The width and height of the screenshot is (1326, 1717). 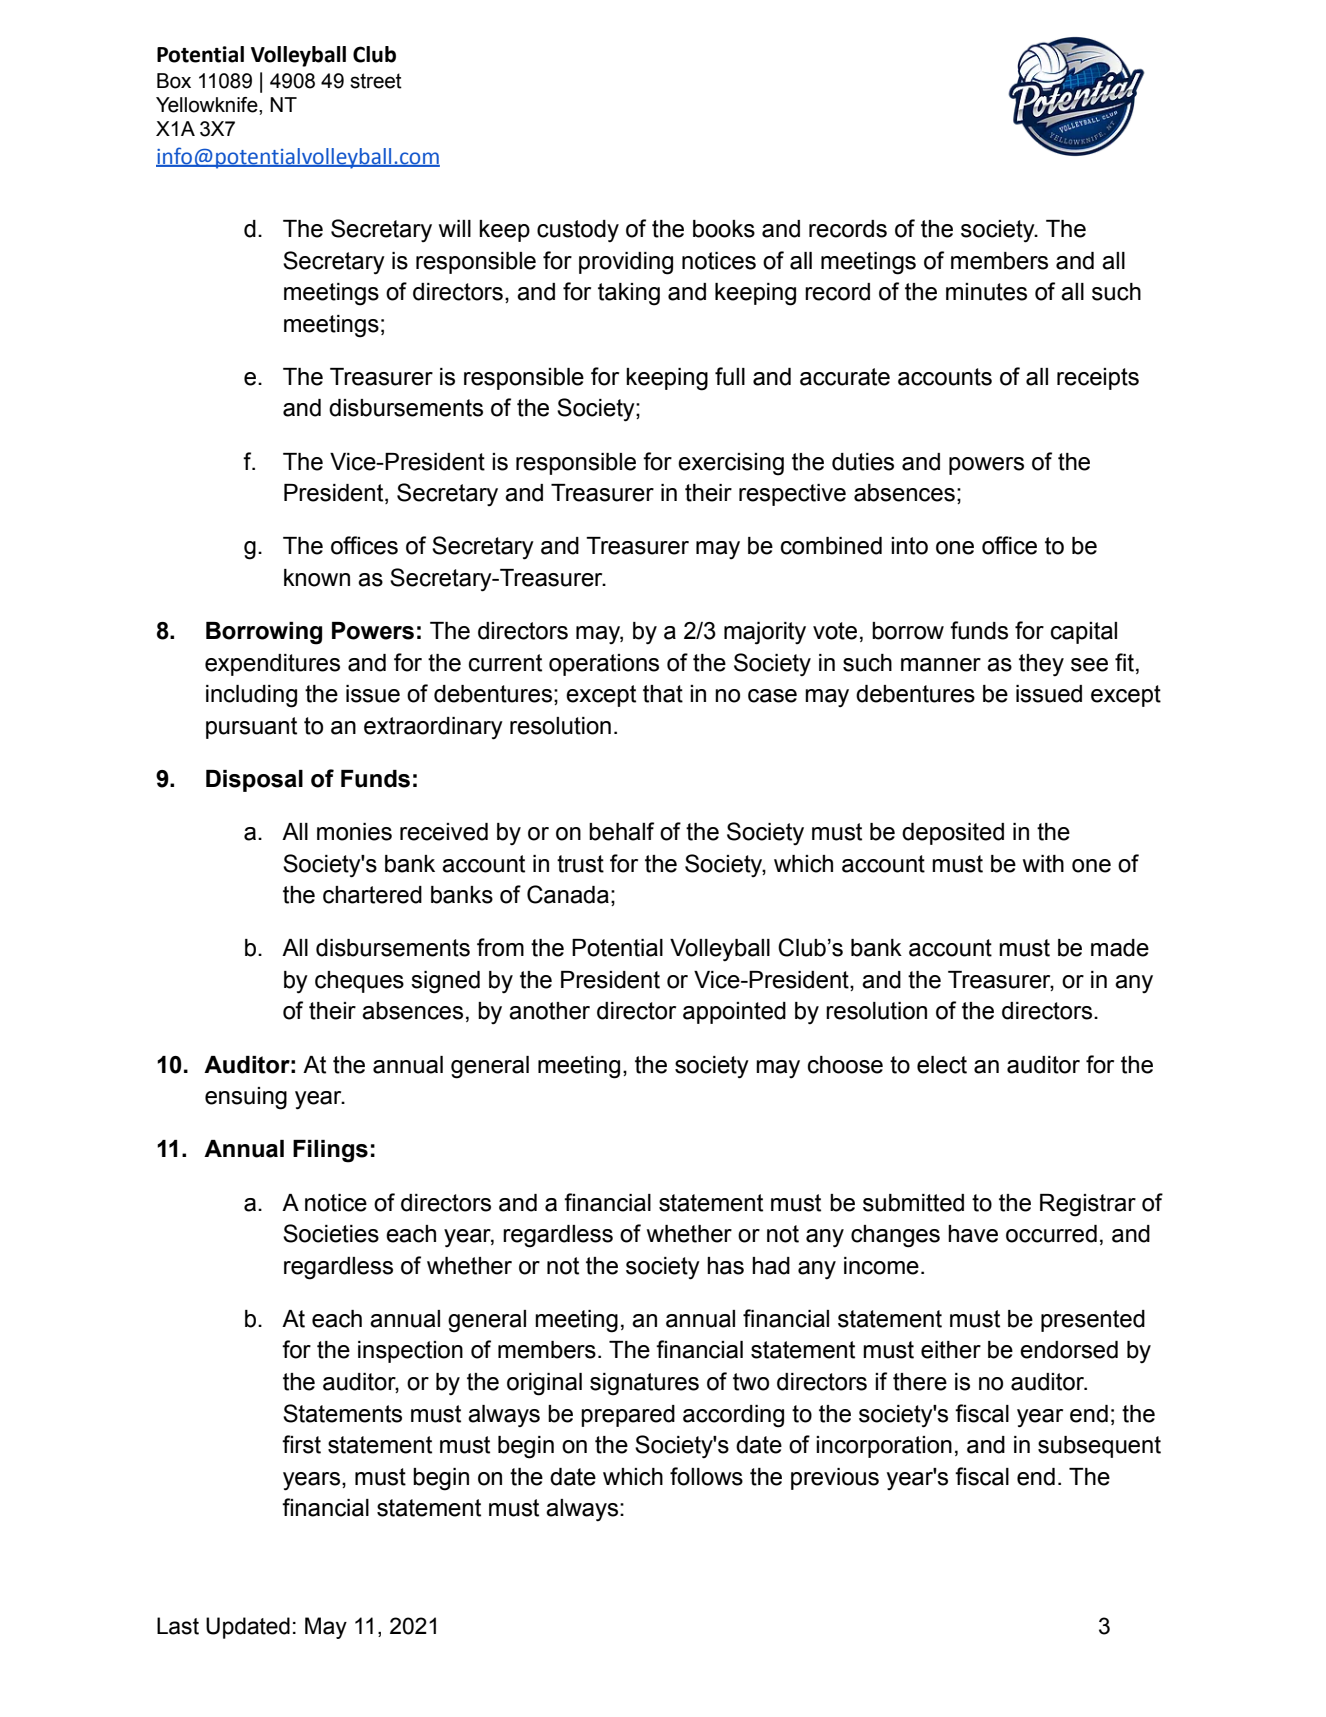 I want to click on minutes, so click(x=986, y=292).
